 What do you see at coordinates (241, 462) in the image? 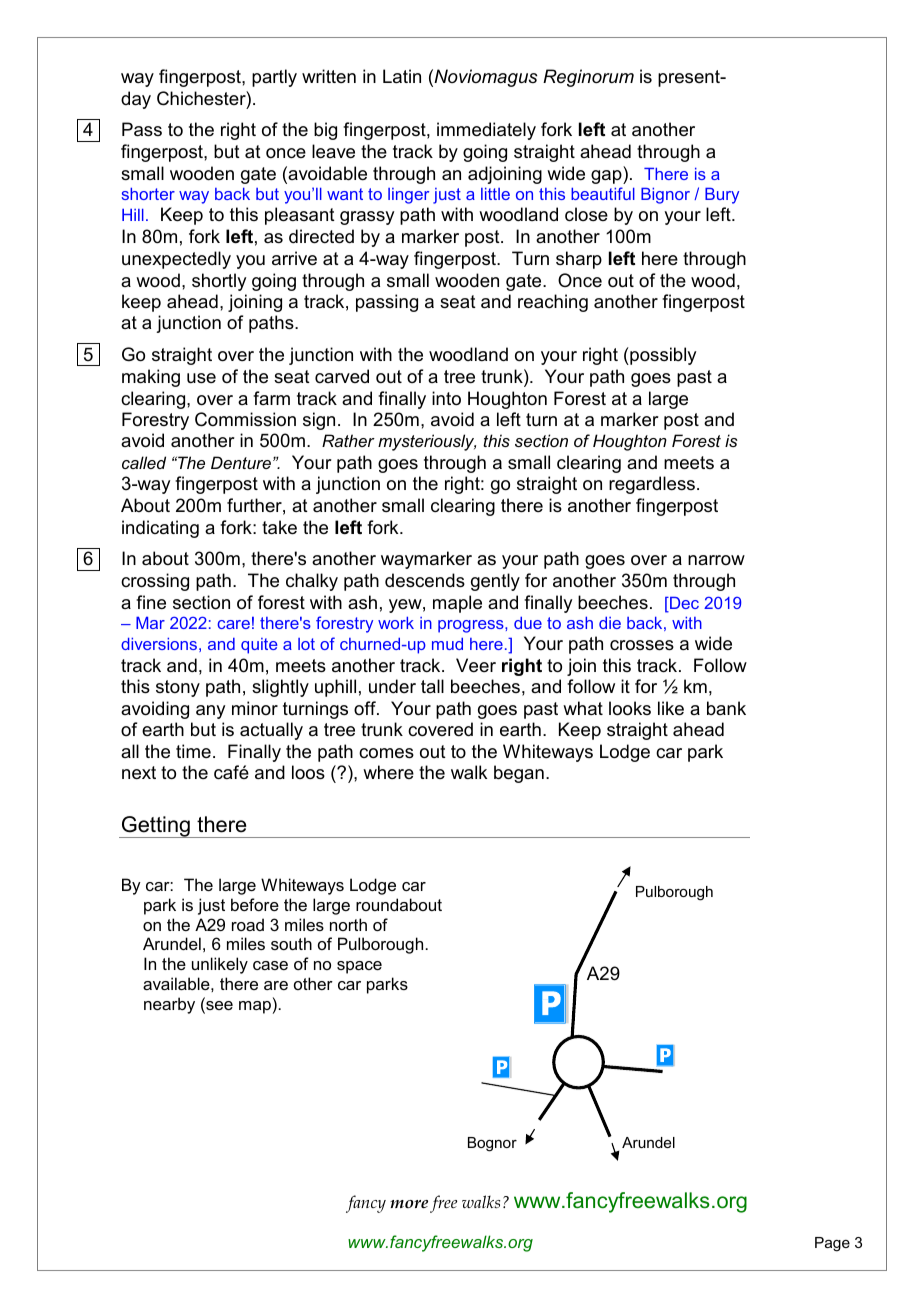
I see `Denture` at bounding box center [241, 462].
